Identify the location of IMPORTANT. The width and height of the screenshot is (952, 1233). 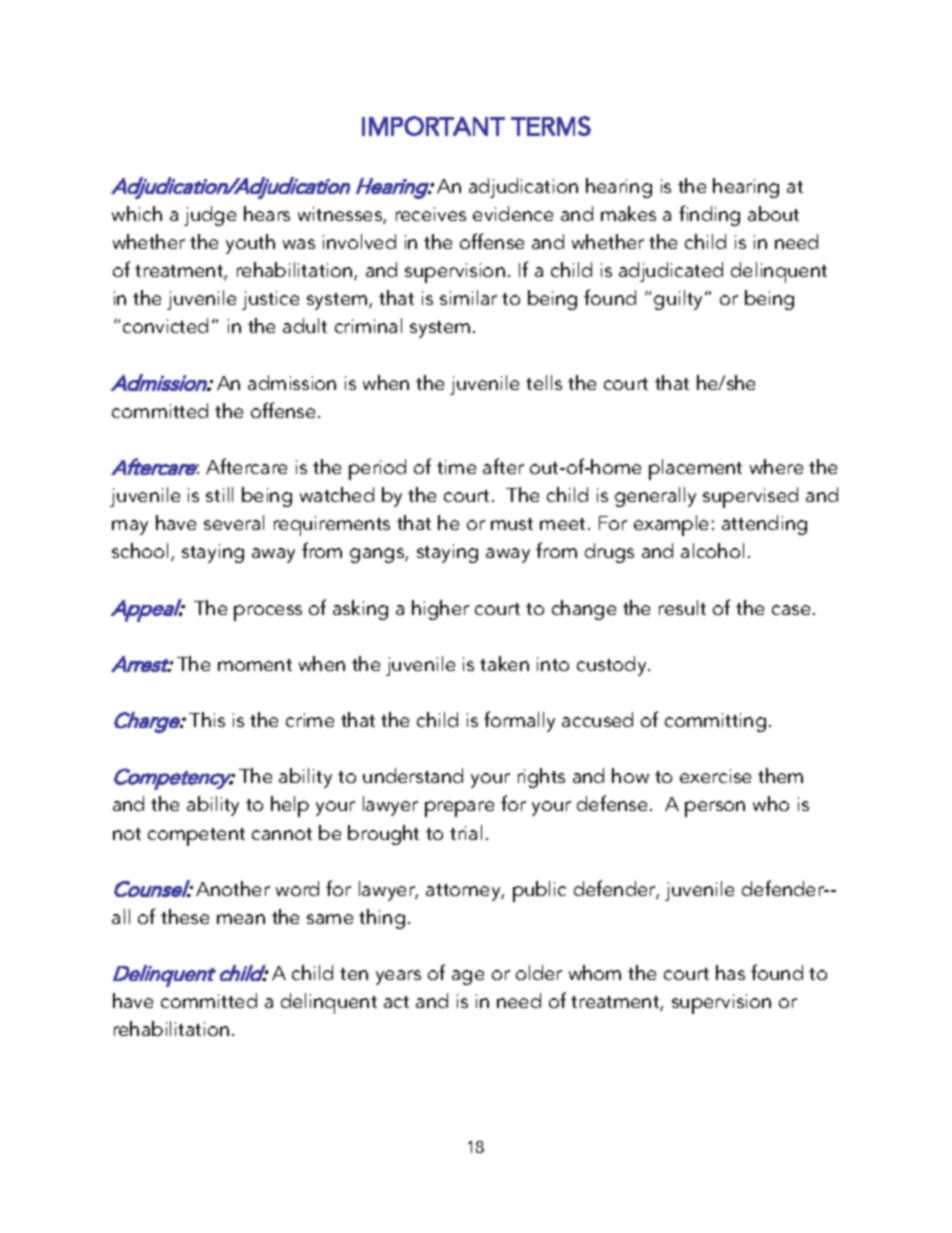
(433, 126).
